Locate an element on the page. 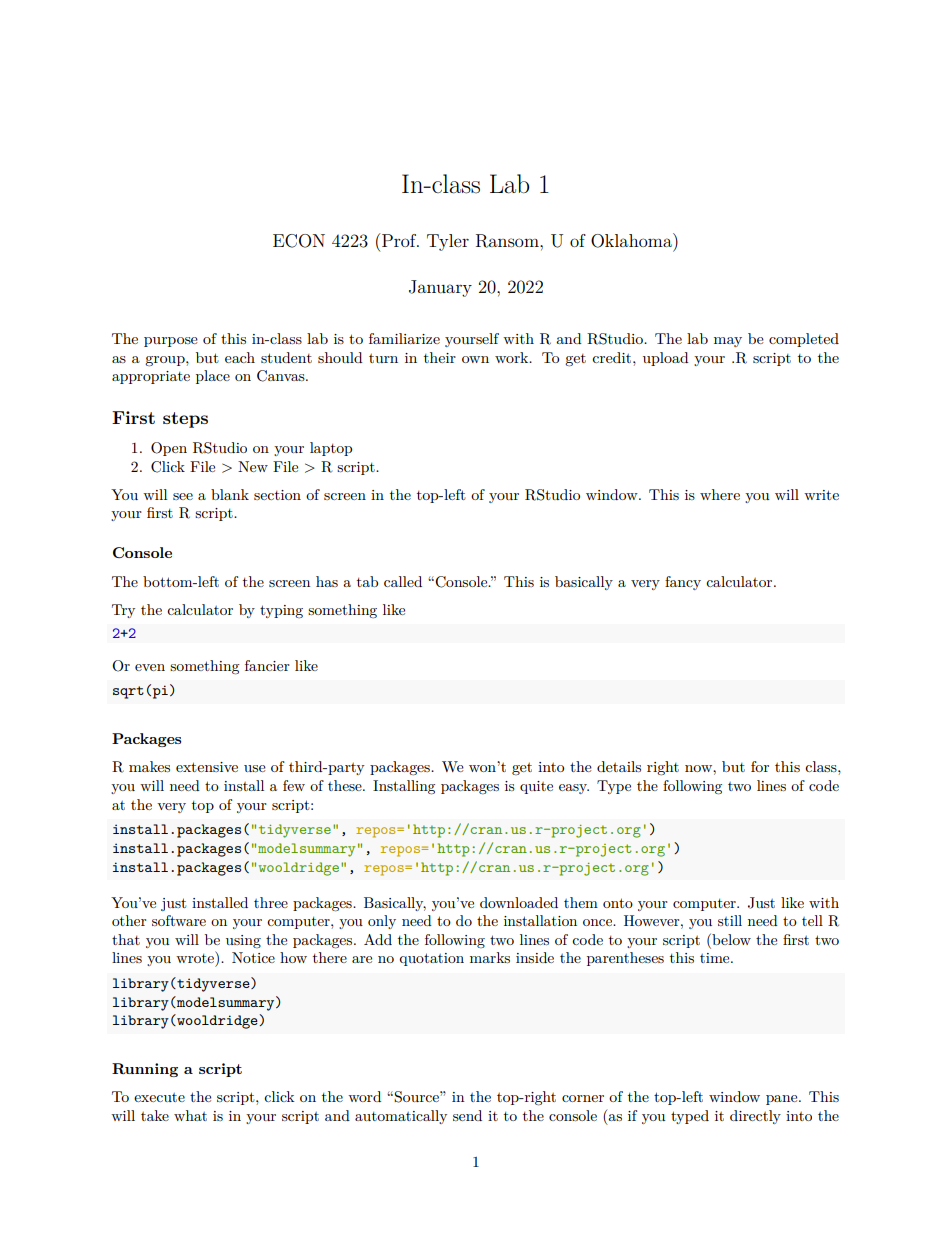 The height and width of the document is (1233, 952). send is located at coordinates (467, 1115).
